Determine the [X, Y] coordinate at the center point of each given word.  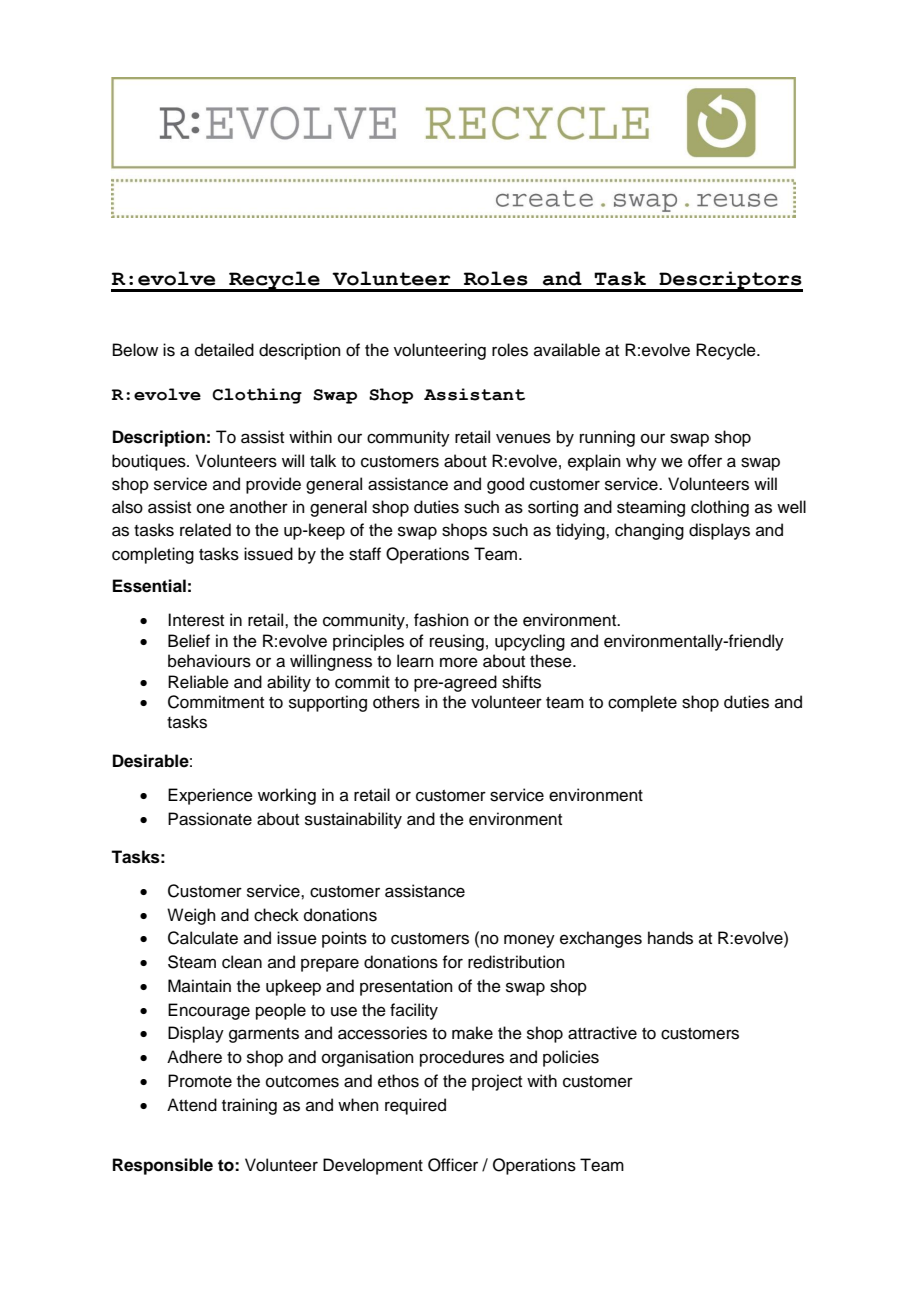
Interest [196, 620]
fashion [441, 620]
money [529, 941]
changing [649, 531]
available [567, 350]
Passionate [210, 819]
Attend [192, 1105]
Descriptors [730, 281]
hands [670, 938]
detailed [224, 350]
